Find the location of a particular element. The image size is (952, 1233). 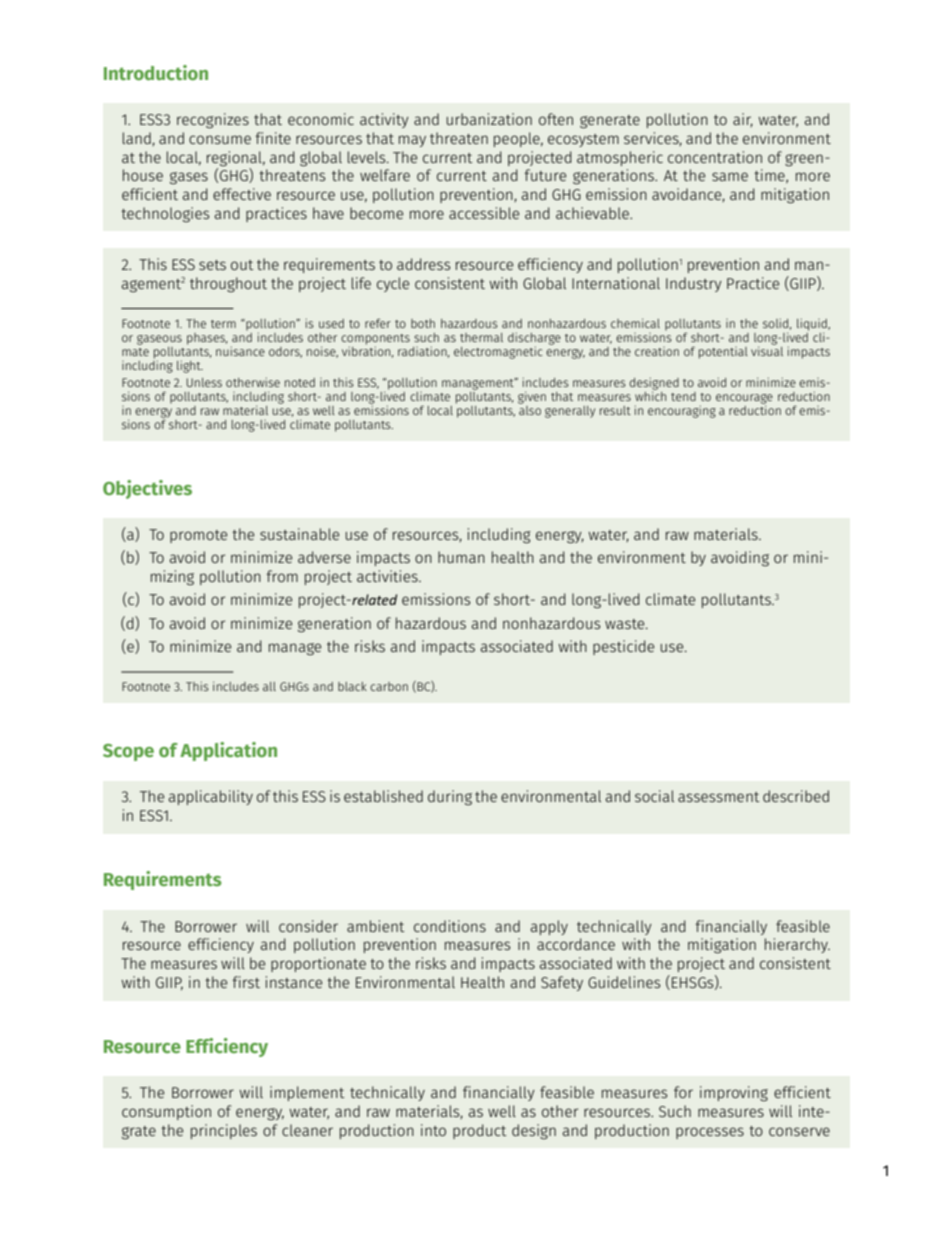

urbanization is located at coordinates (489, 119).
